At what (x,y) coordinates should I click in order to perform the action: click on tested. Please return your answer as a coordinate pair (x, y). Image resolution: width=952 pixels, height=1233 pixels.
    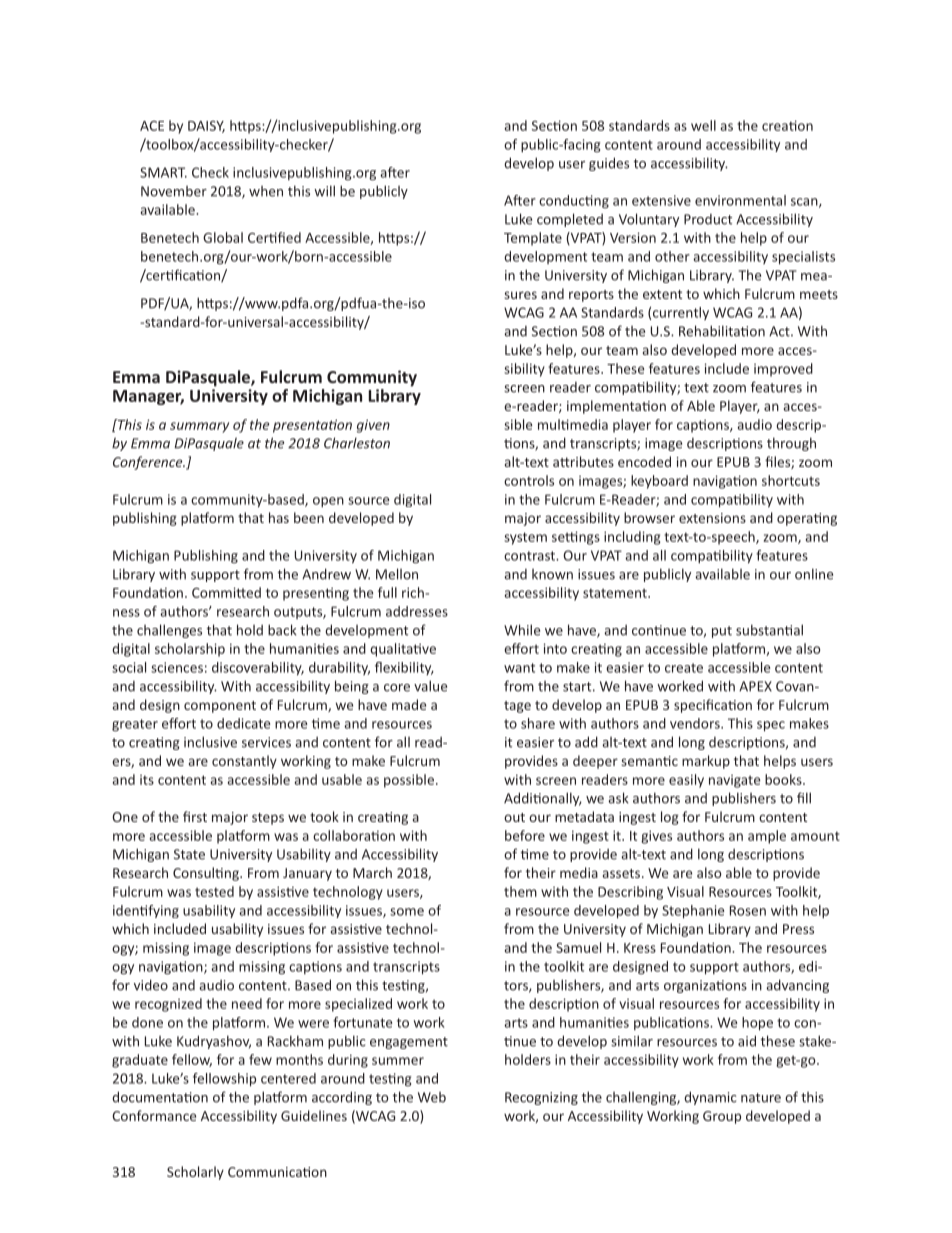
    Looking at the image, I should click on (214, 891).
